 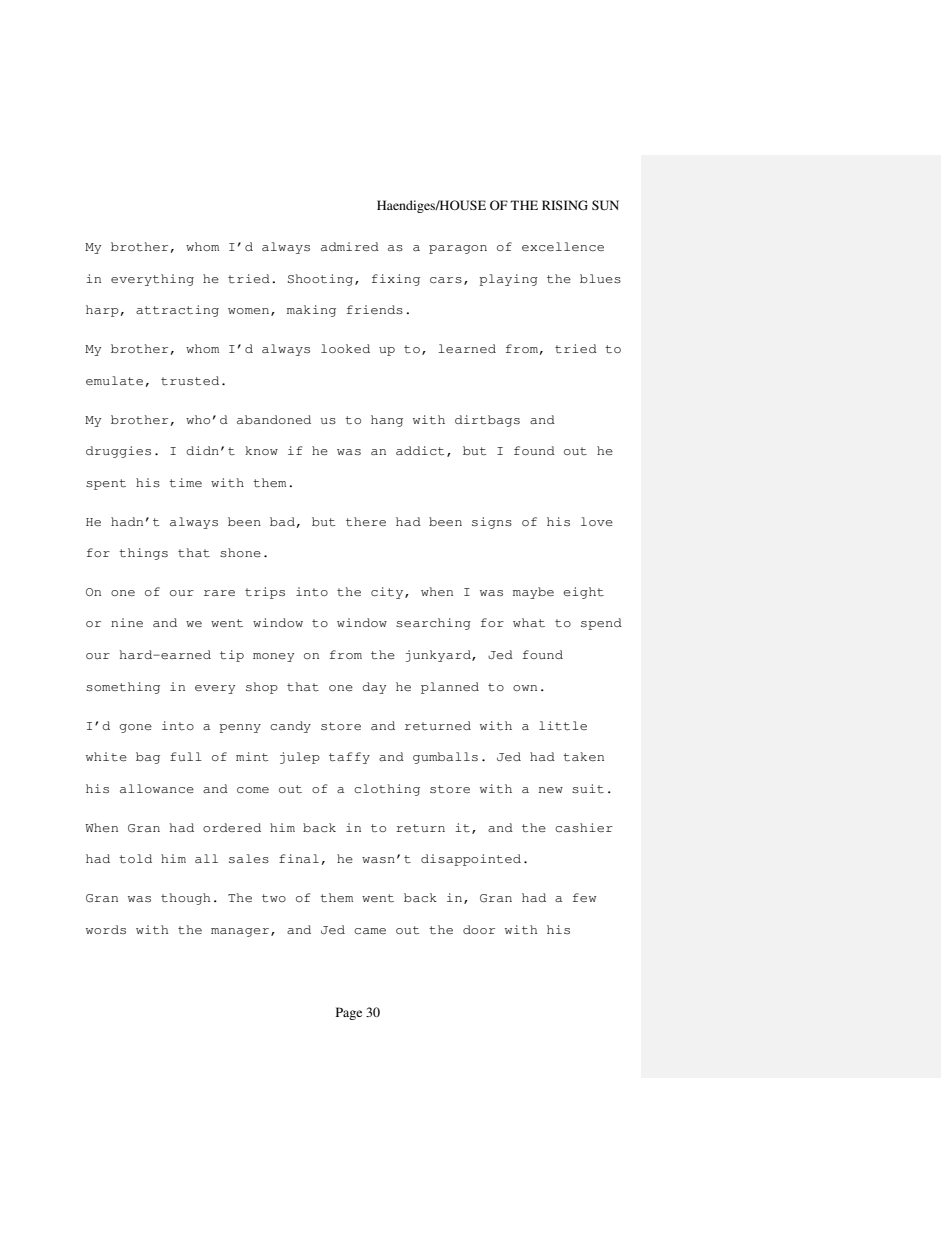 I want to click on hang, so click(x=387, y=421).
